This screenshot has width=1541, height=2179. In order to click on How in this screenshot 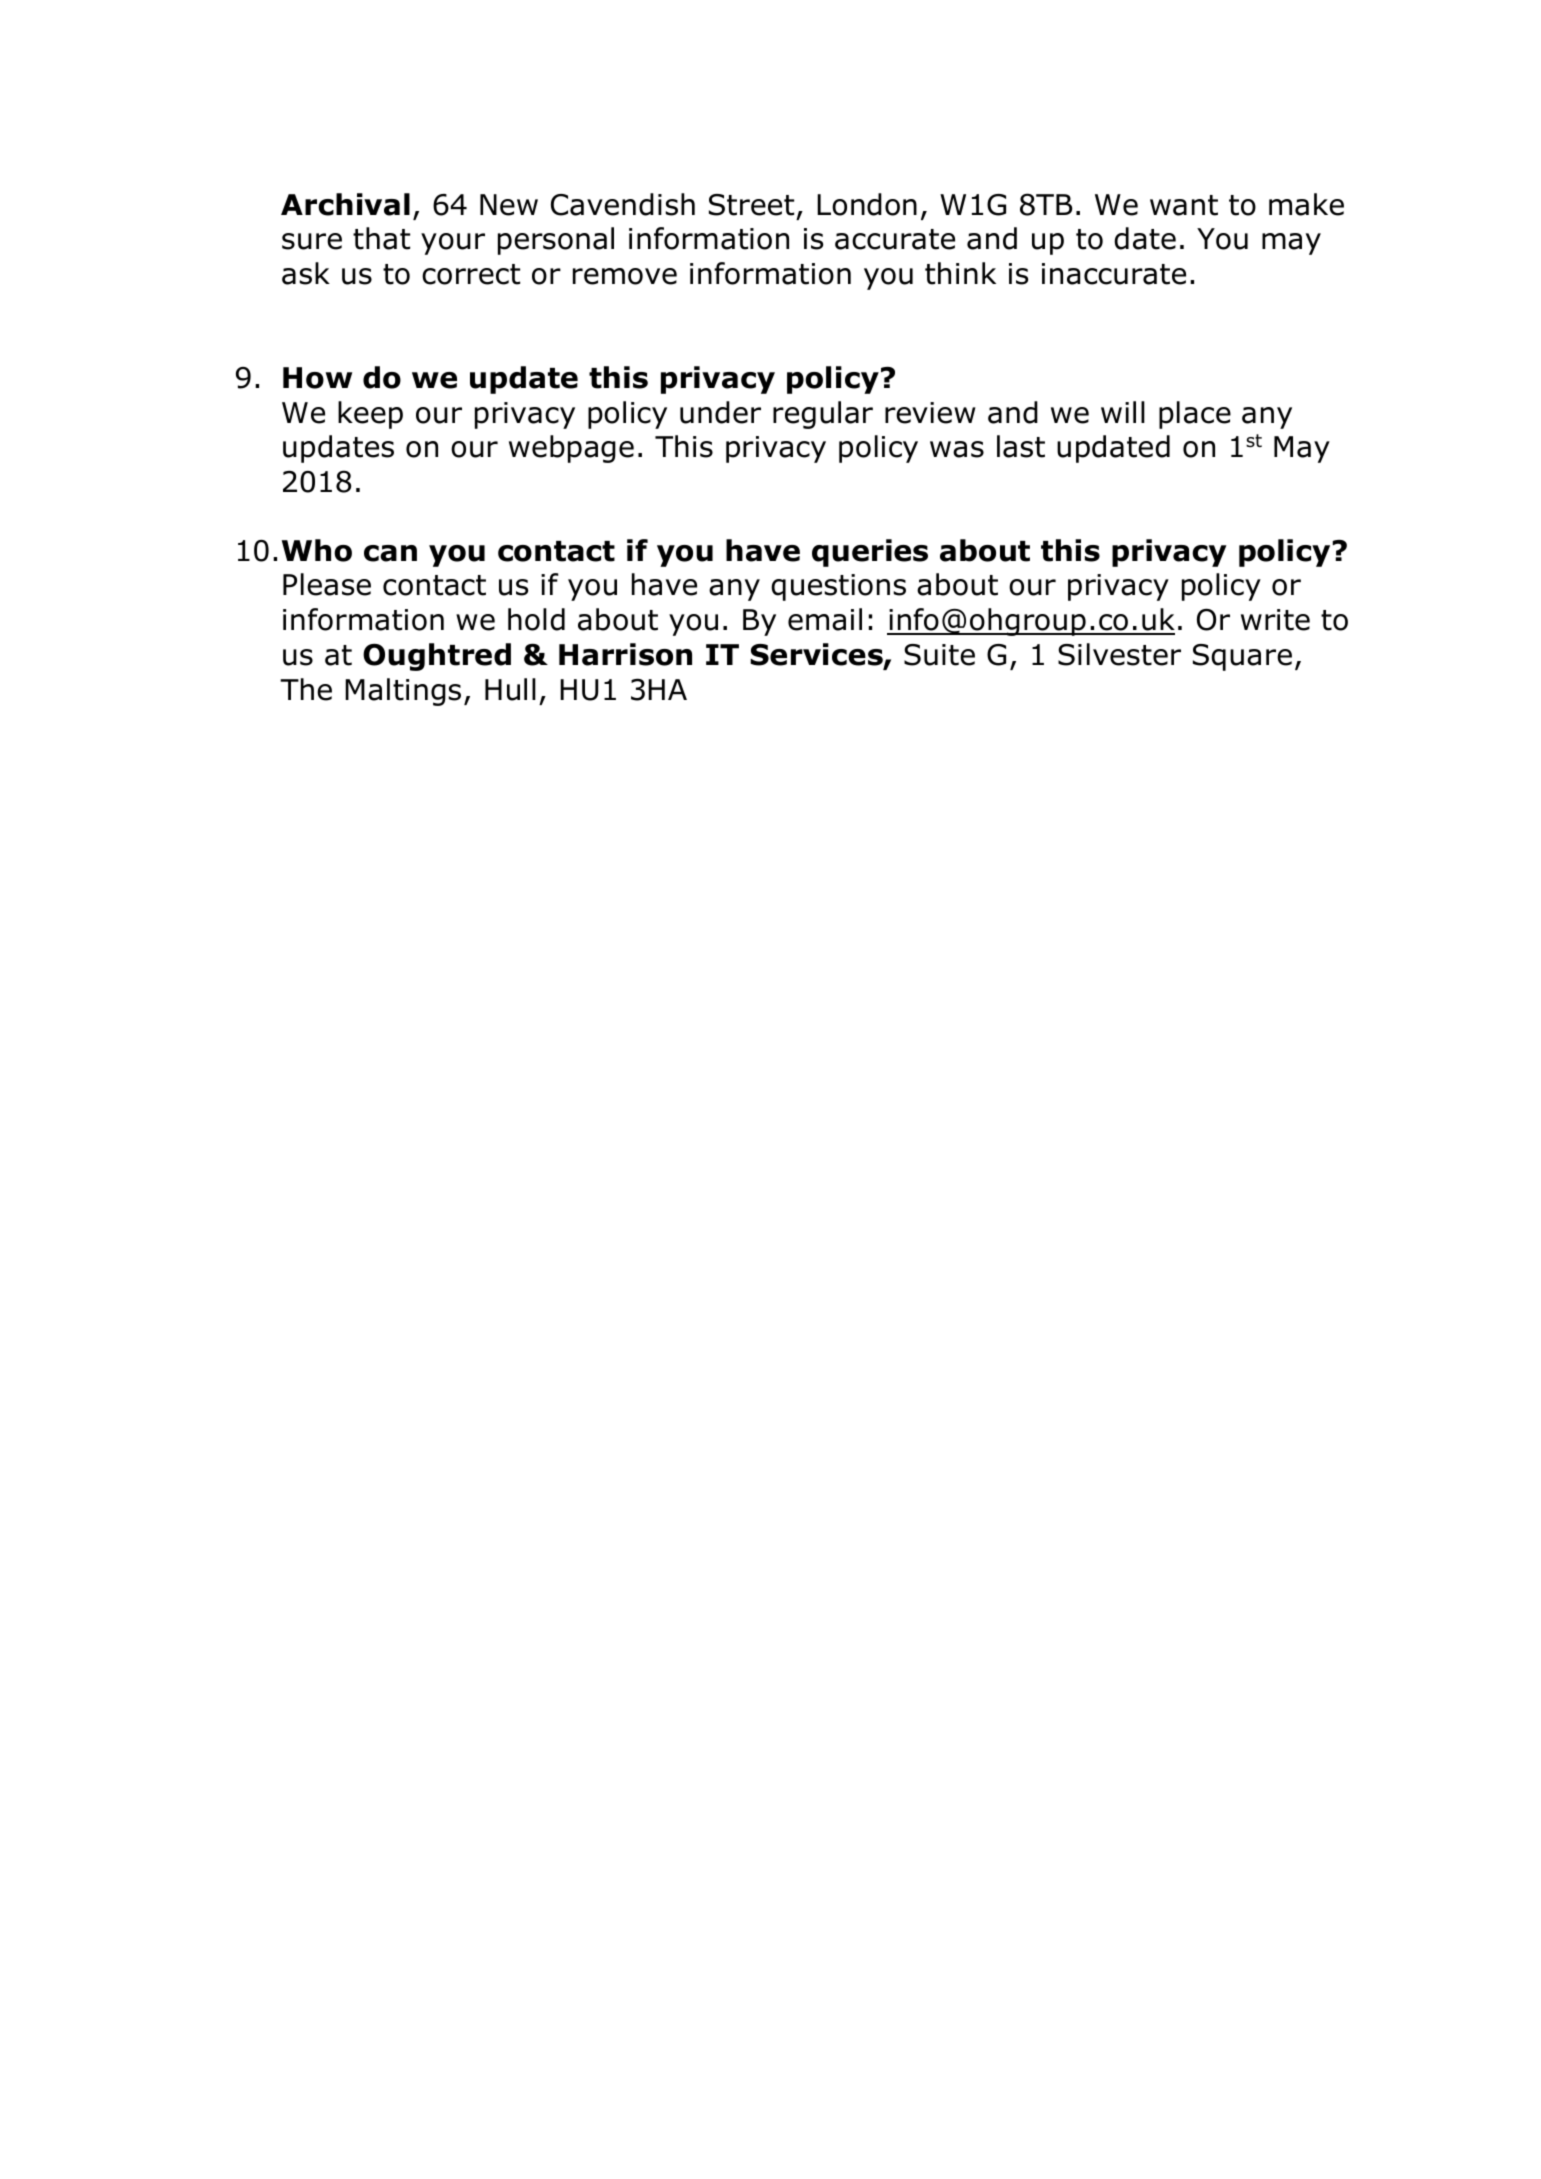, I will do `click(317, 378)`.
